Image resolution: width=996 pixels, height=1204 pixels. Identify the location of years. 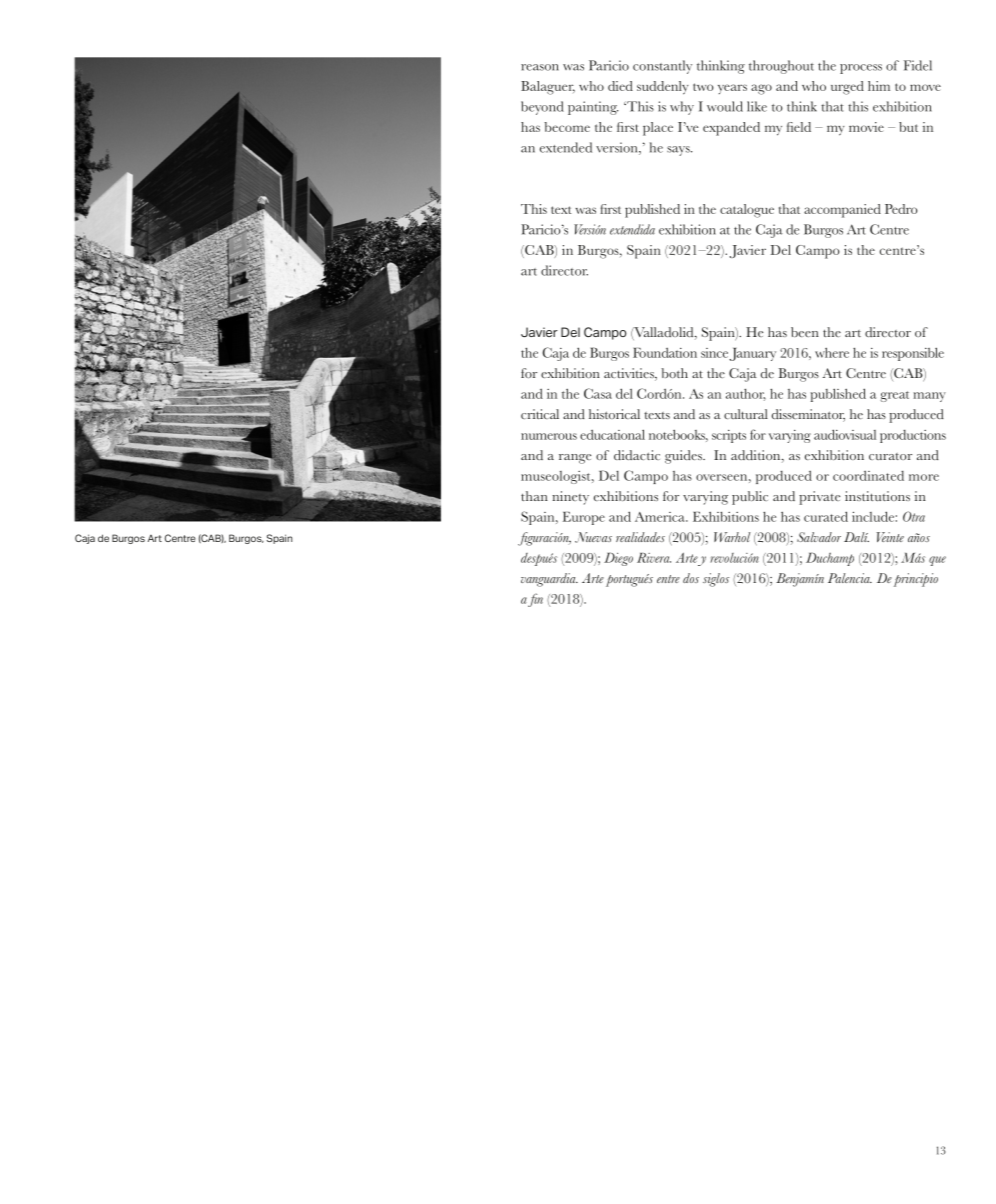
(732, 89).
